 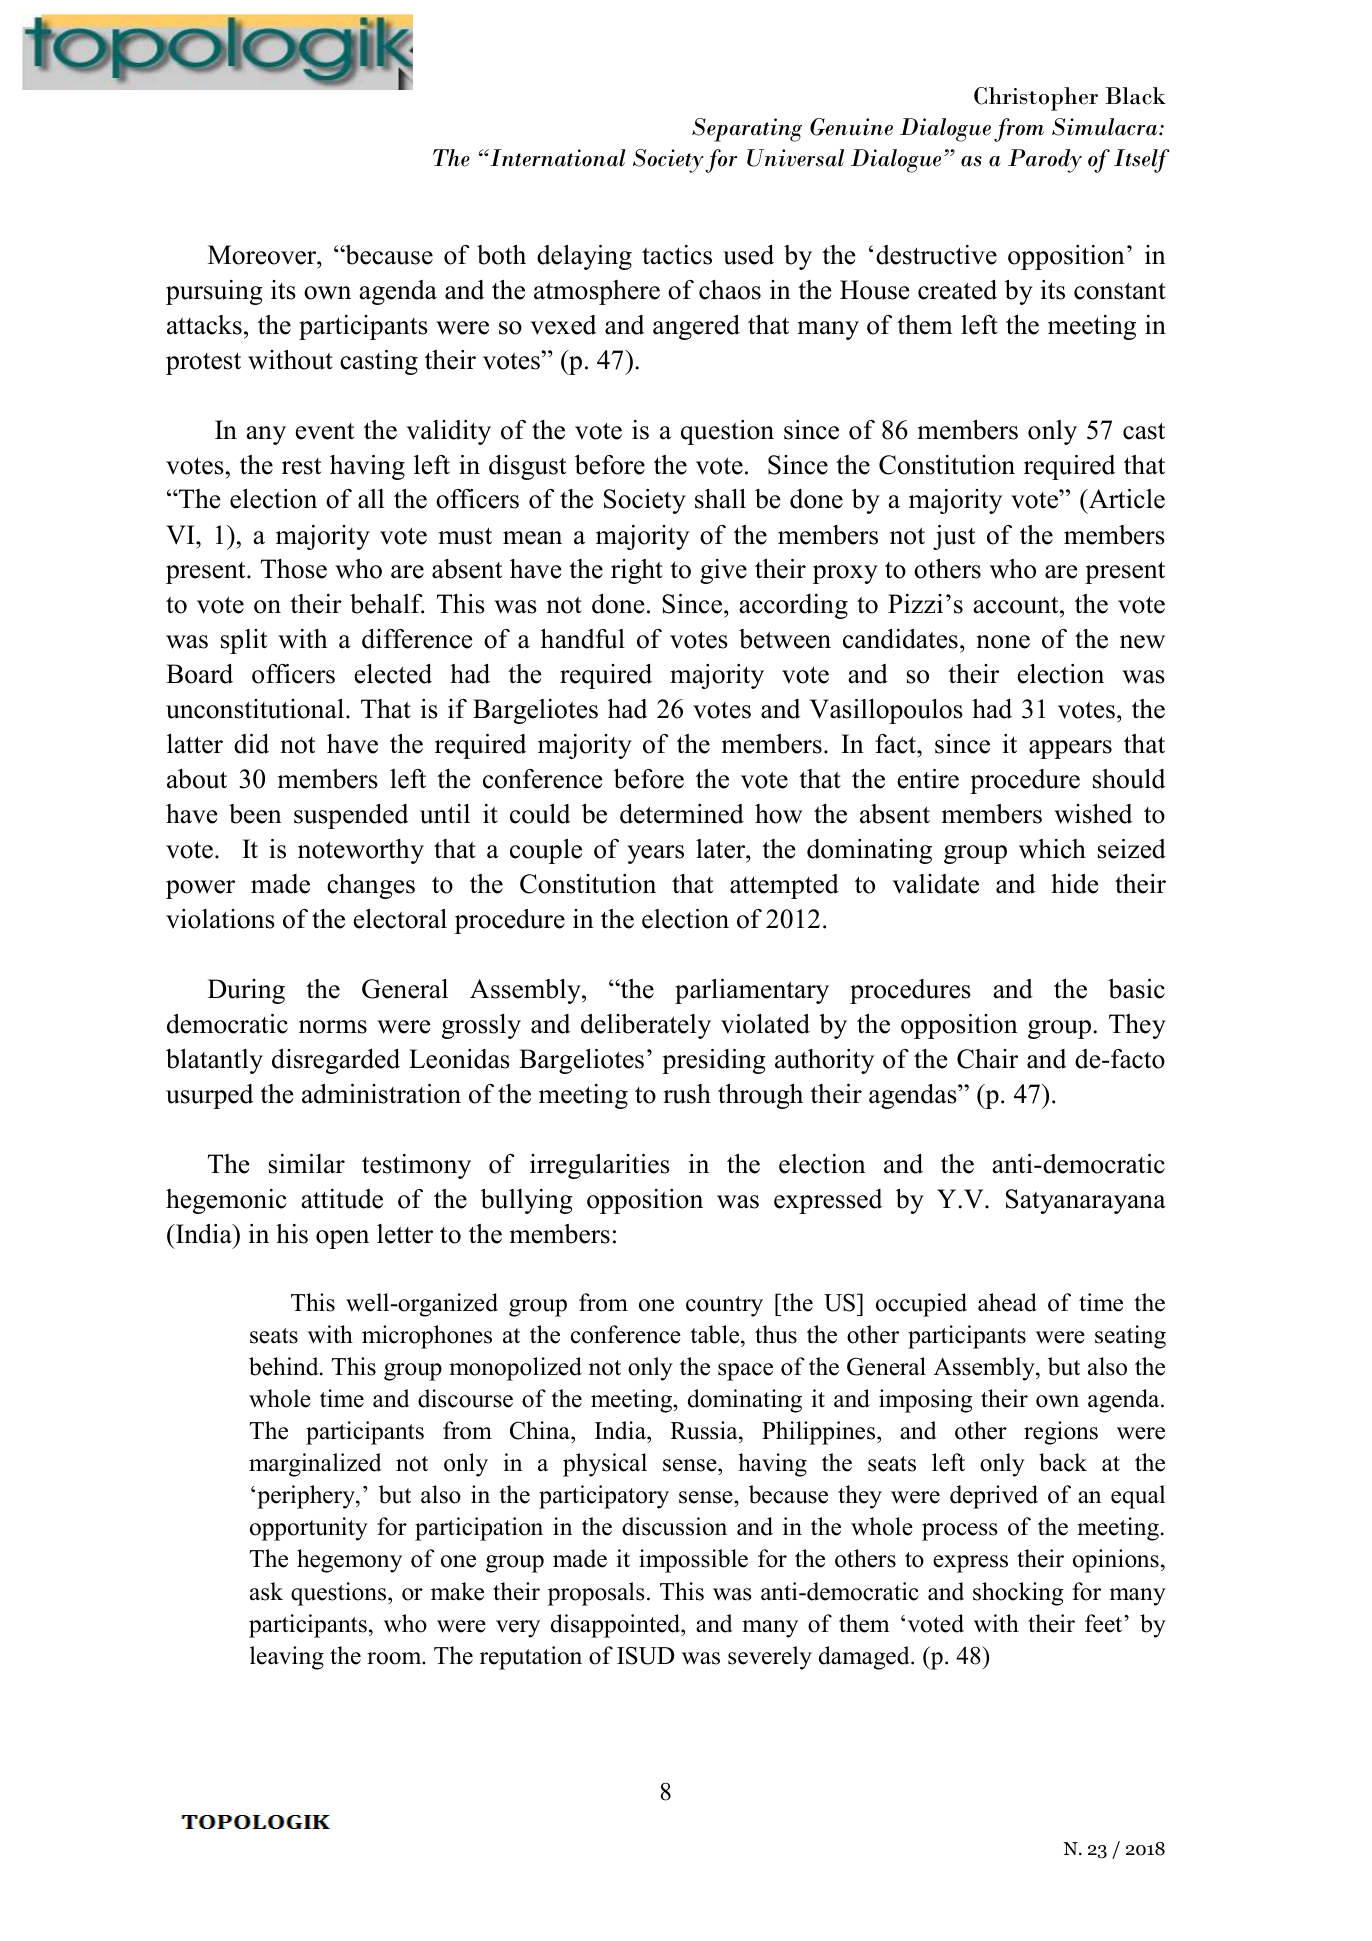 I want to click on table, so click(x=716, y=1334).
